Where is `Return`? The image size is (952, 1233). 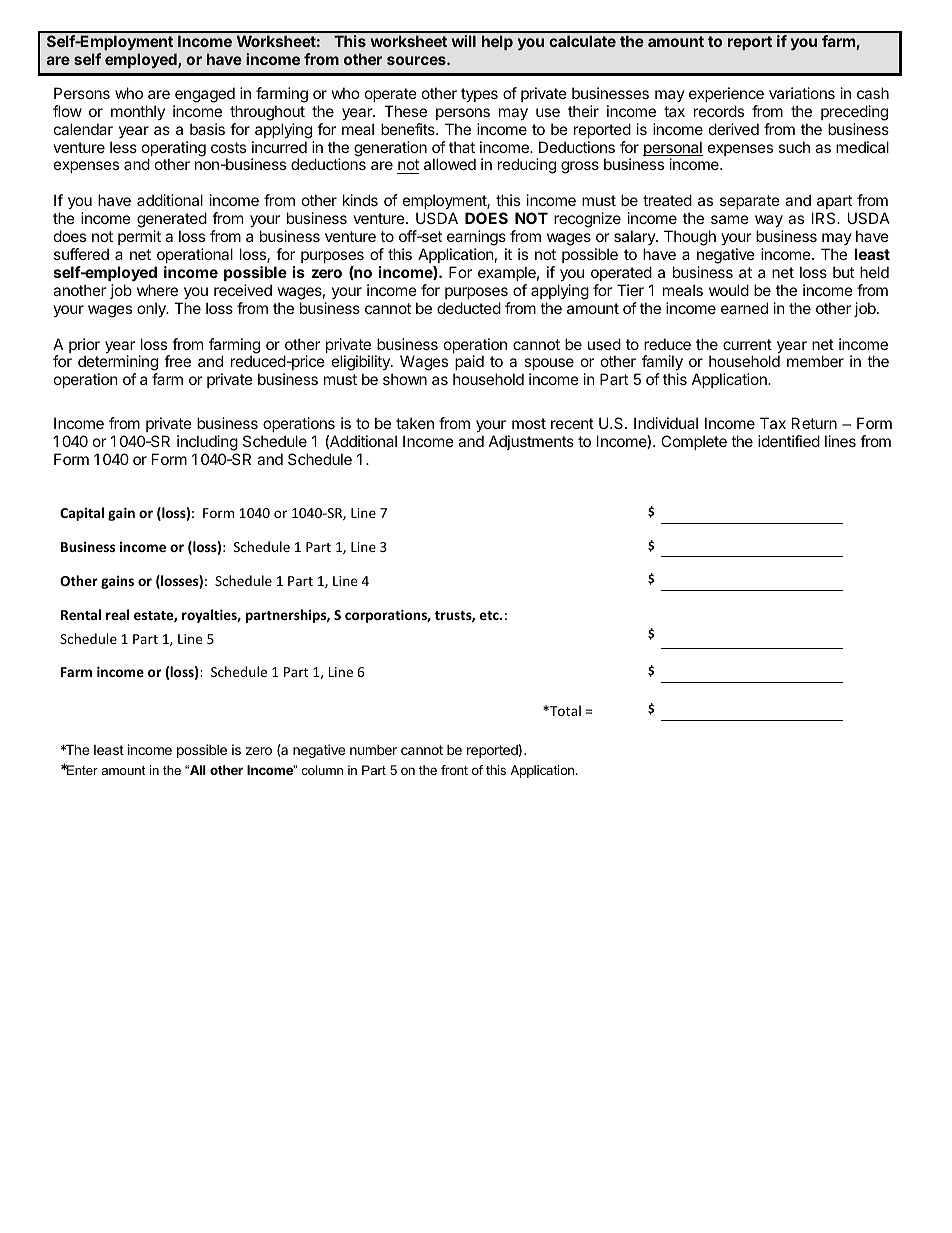 Return is located at coordinates (814, 423).
